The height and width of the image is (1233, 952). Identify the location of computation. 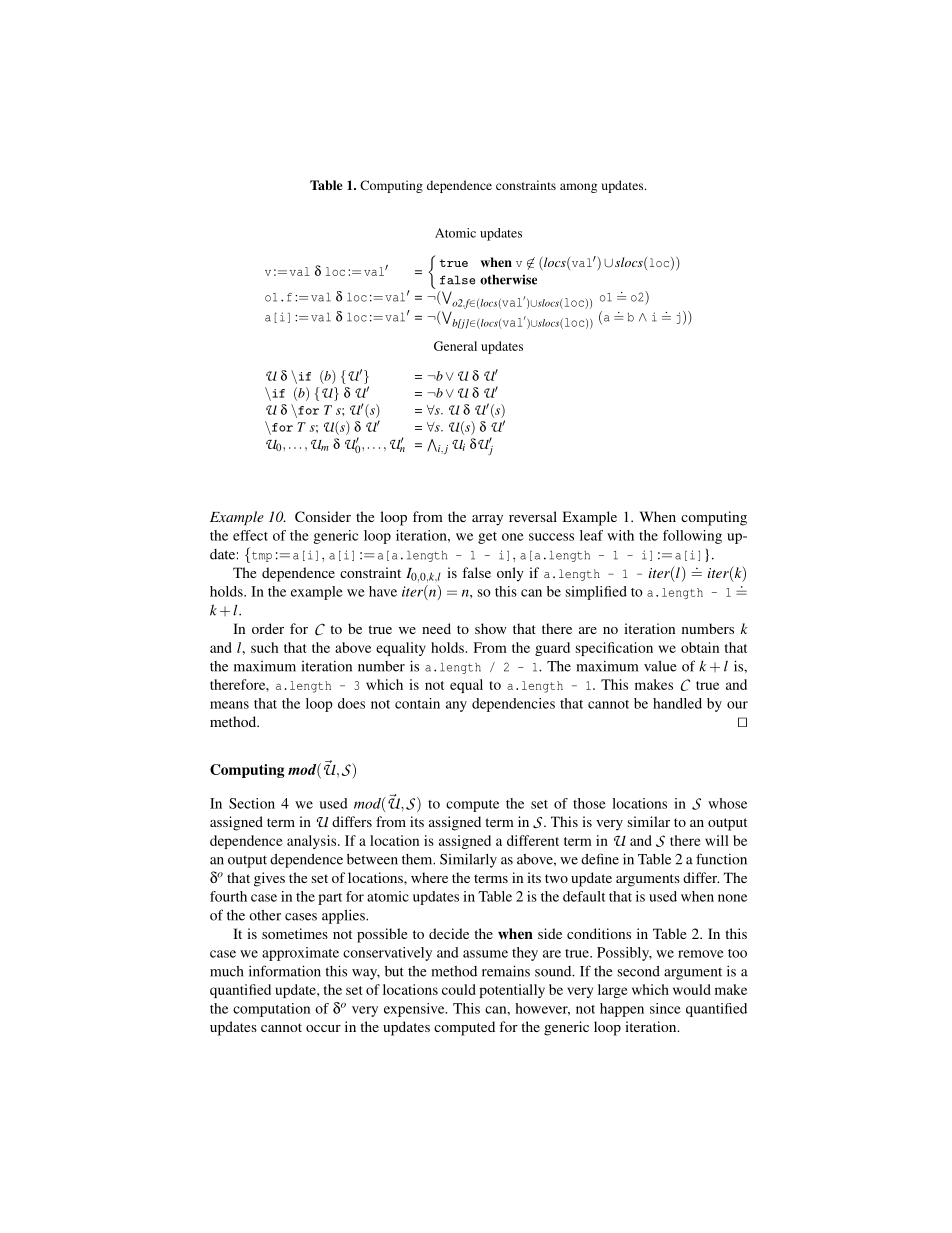
(271, 1010).
